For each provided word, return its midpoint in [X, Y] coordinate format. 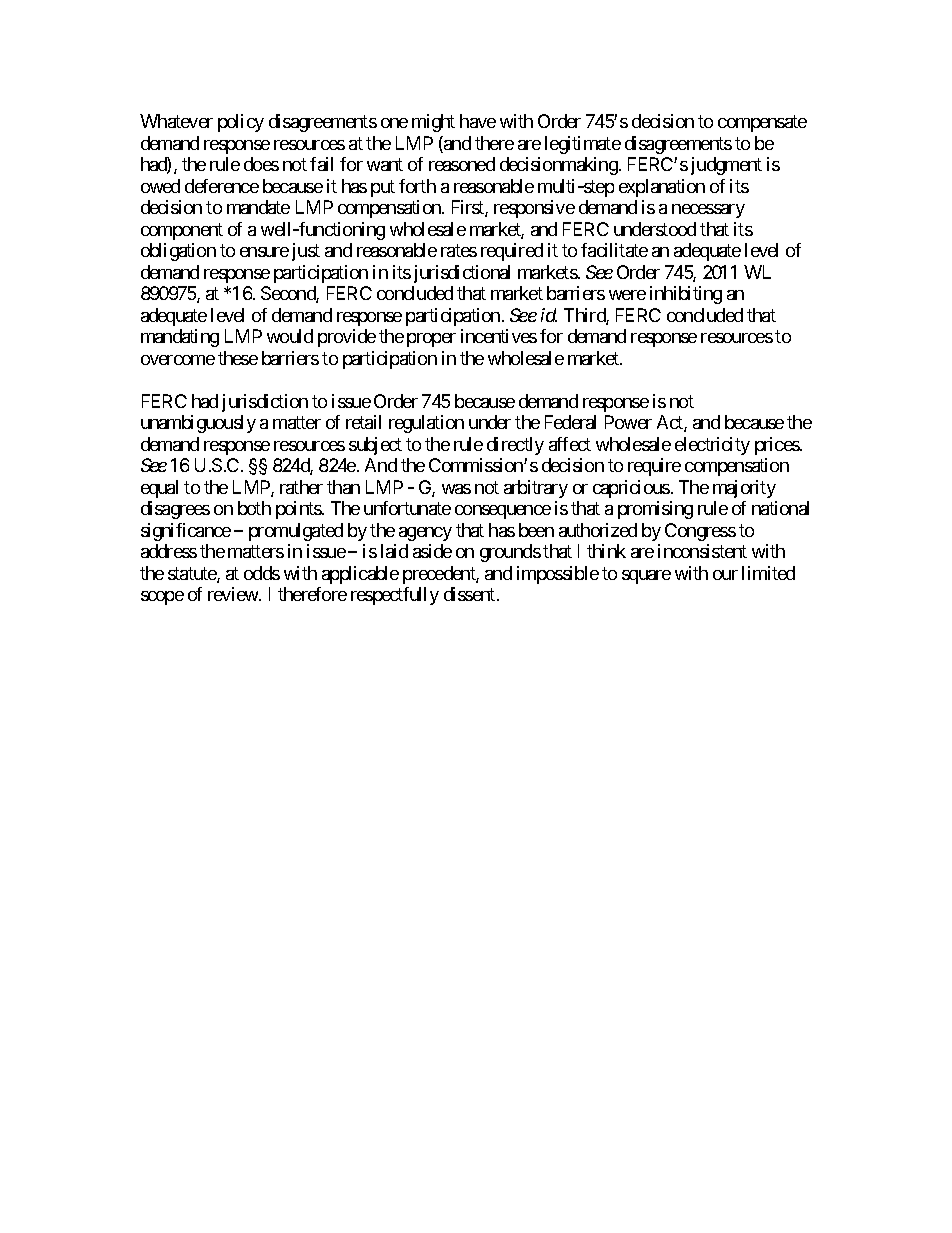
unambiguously [198, 424]
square [646, 577]
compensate [762, 124]
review [234, 594]
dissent [469, 594]
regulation [426, 424]
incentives [499, 336]
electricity [712, 446]
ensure [264, 252]
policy [241, 123]
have [478, 121]
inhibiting [686, 295]
